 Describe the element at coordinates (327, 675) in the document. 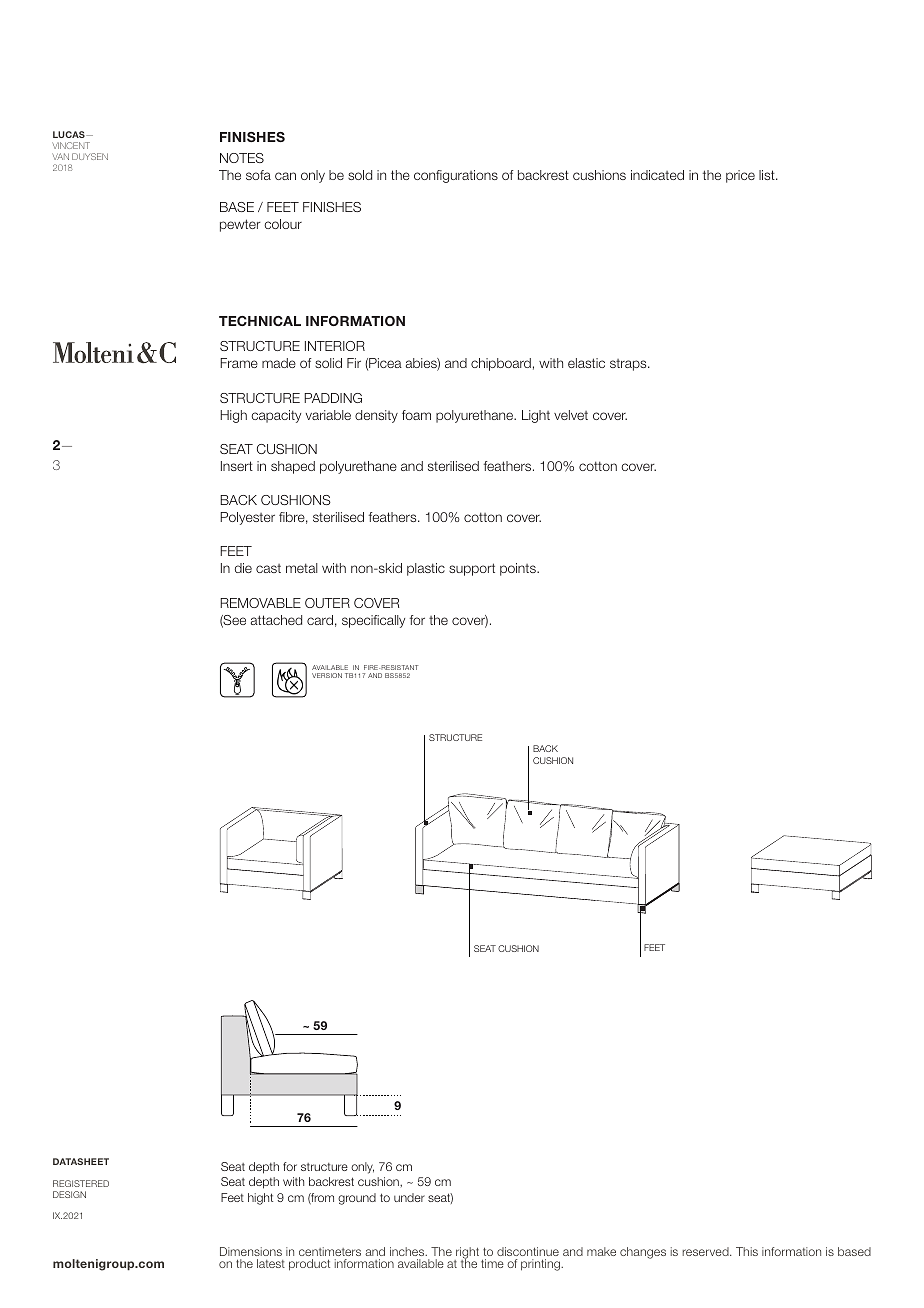

I see `VERSION` at that location.
